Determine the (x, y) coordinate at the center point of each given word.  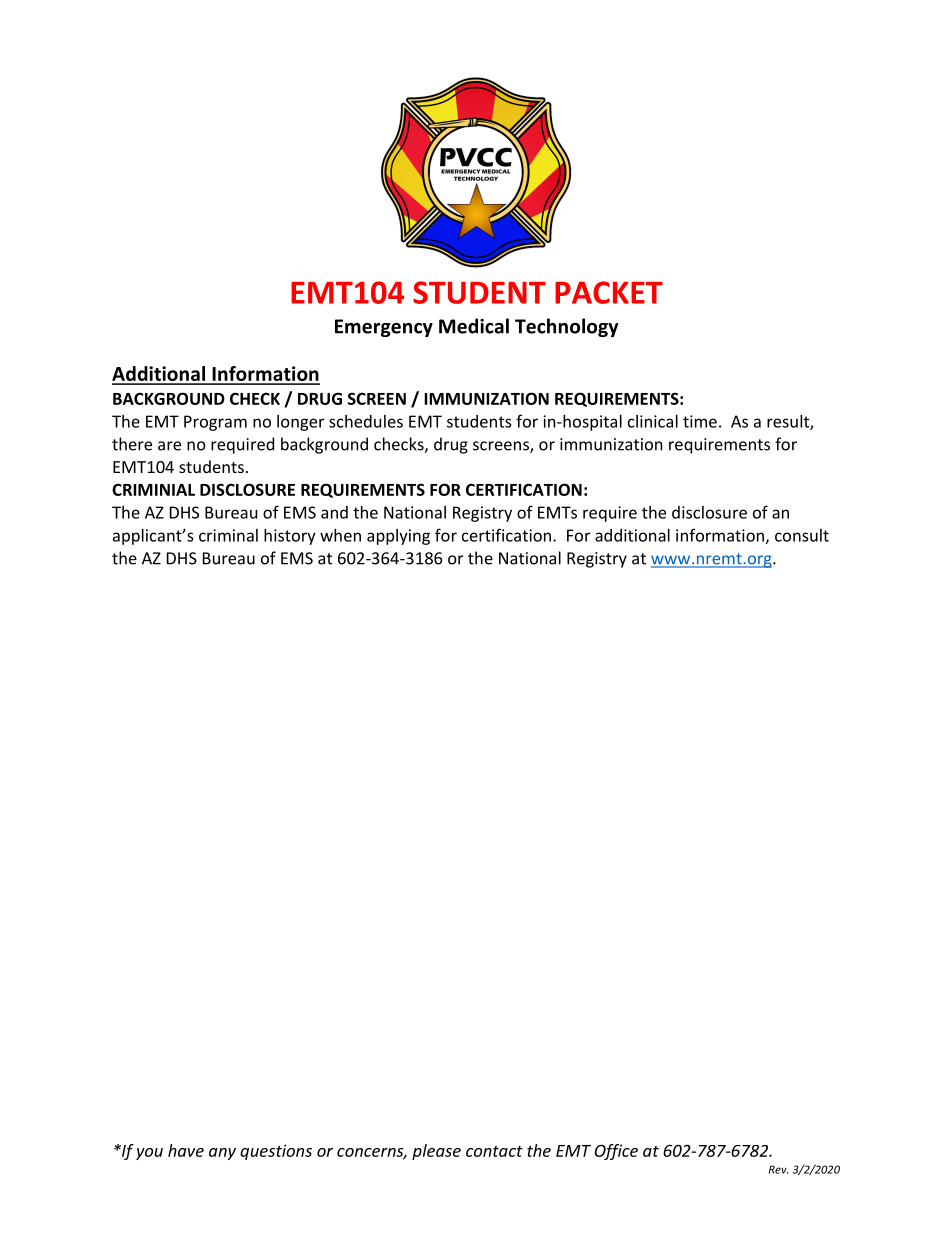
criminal (228, 535)
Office (616, 1152)
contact (494, 1151)
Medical (474, 326)
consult (802, 535)
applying (398, 537)
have (186, 1150)
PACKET (609, 292)
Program (215, 423)
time (700, 421)
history (290, 537)
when (340, 535)
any (222, 1154)
